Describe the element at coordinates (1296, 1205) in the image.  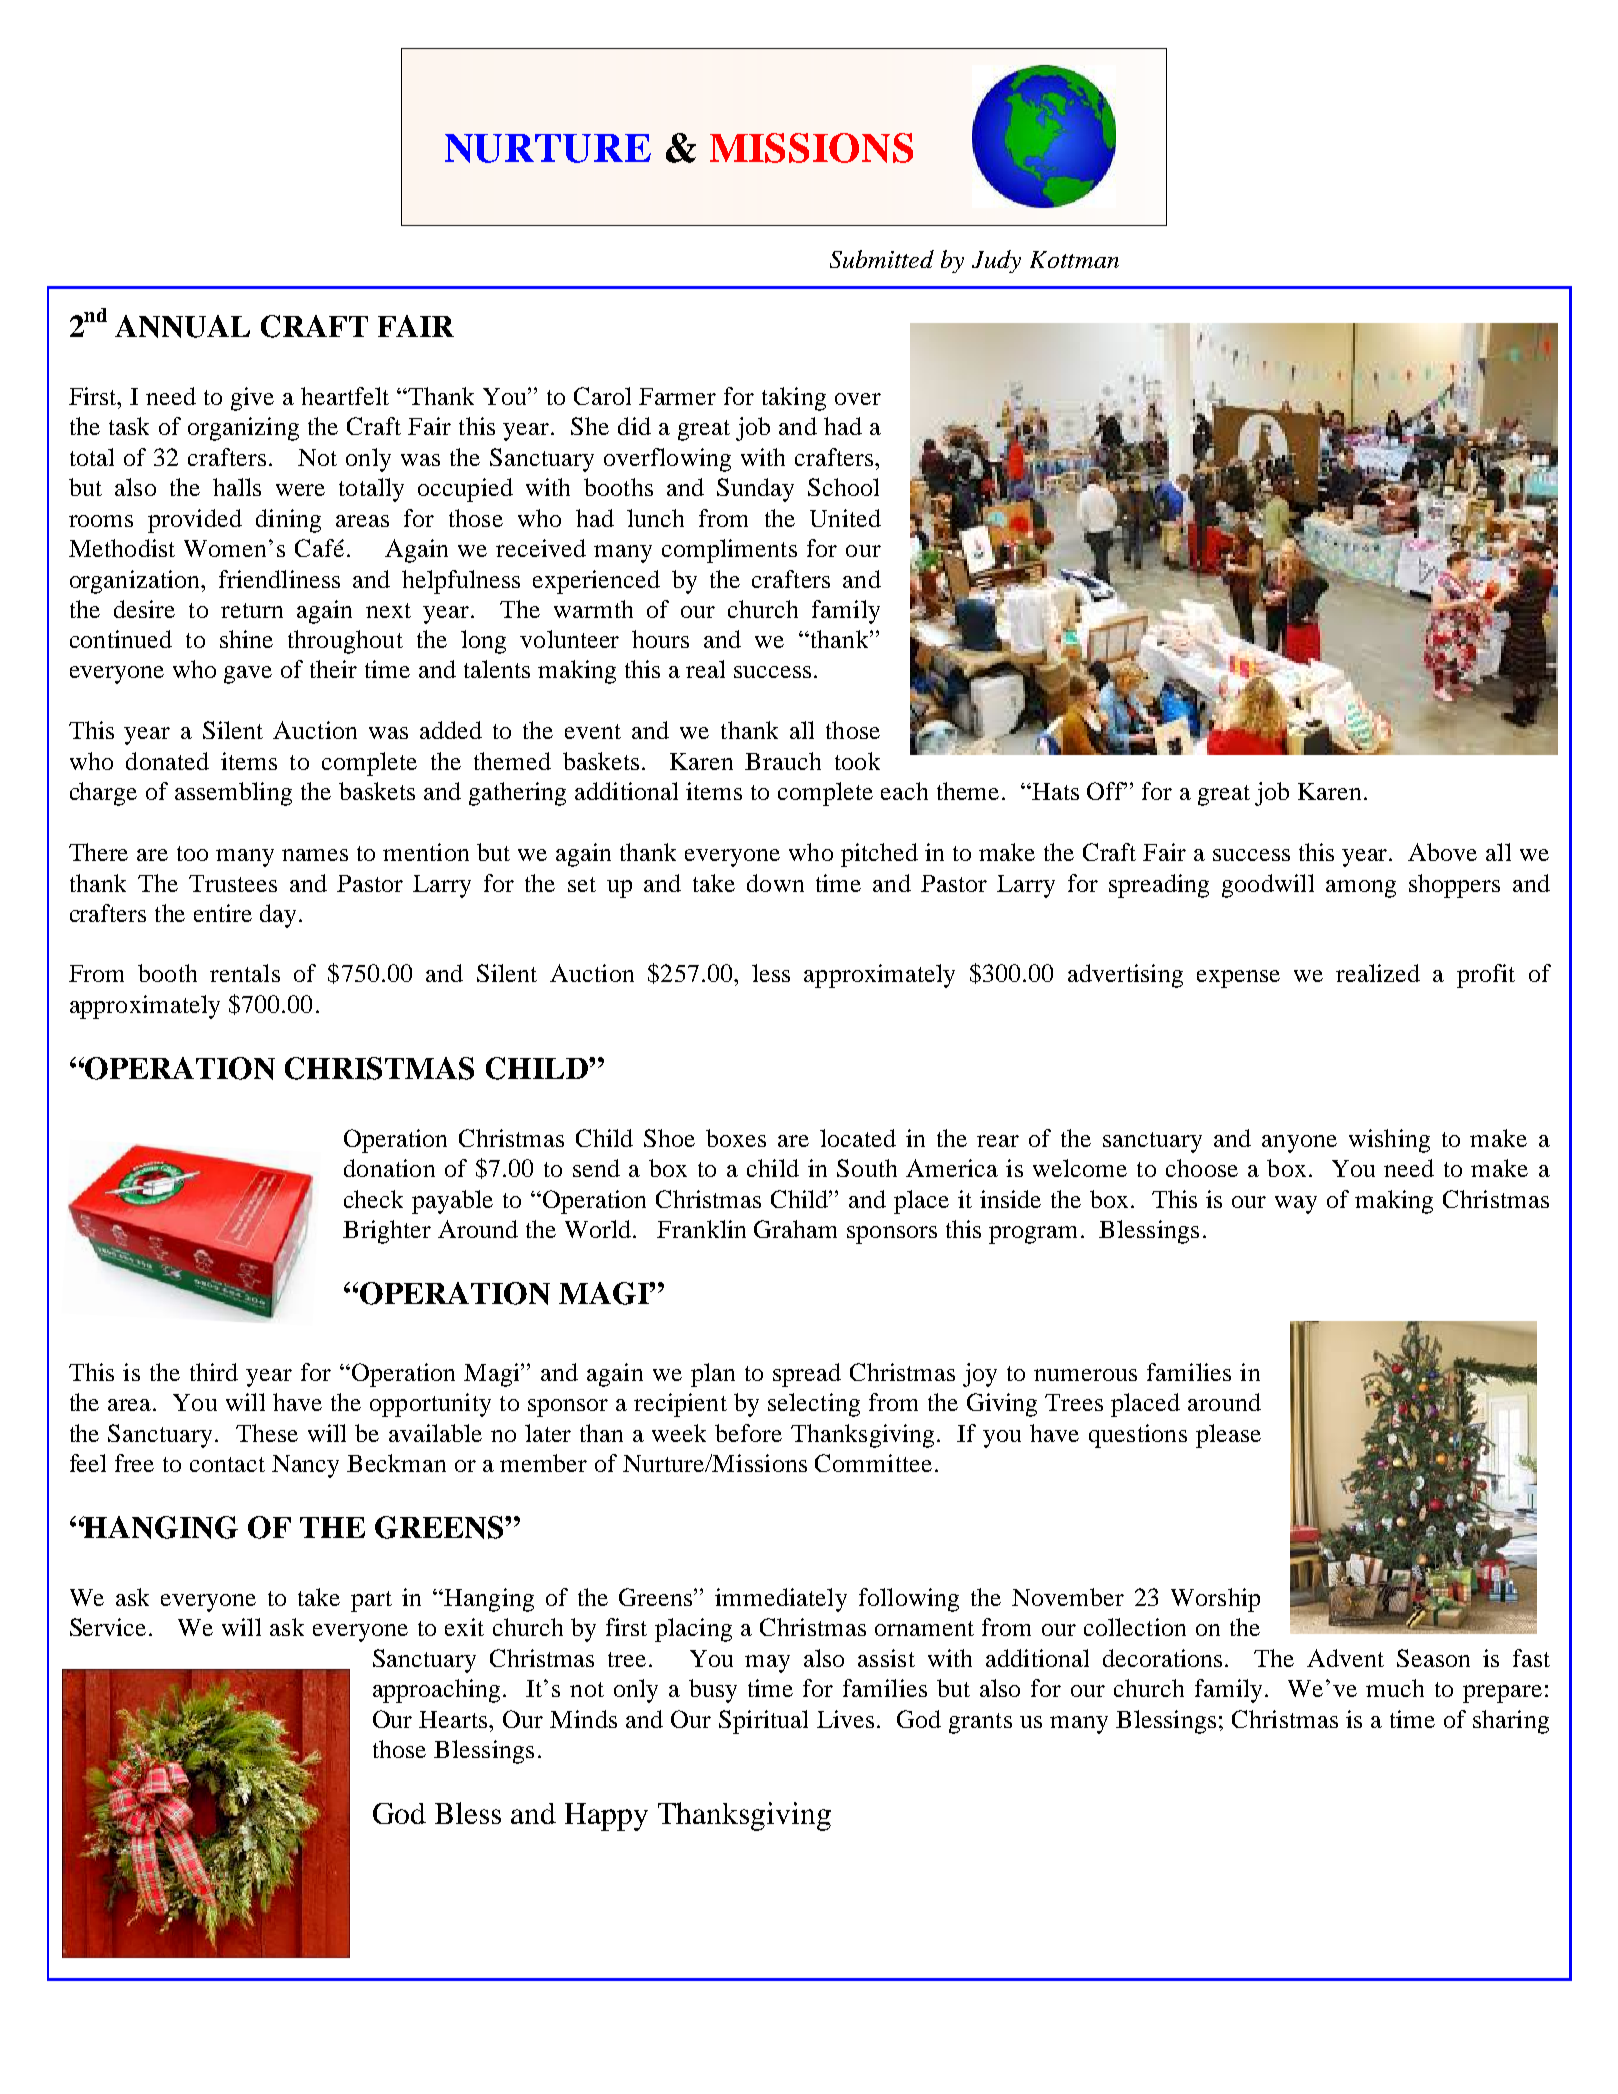
I see `way` at that location.
